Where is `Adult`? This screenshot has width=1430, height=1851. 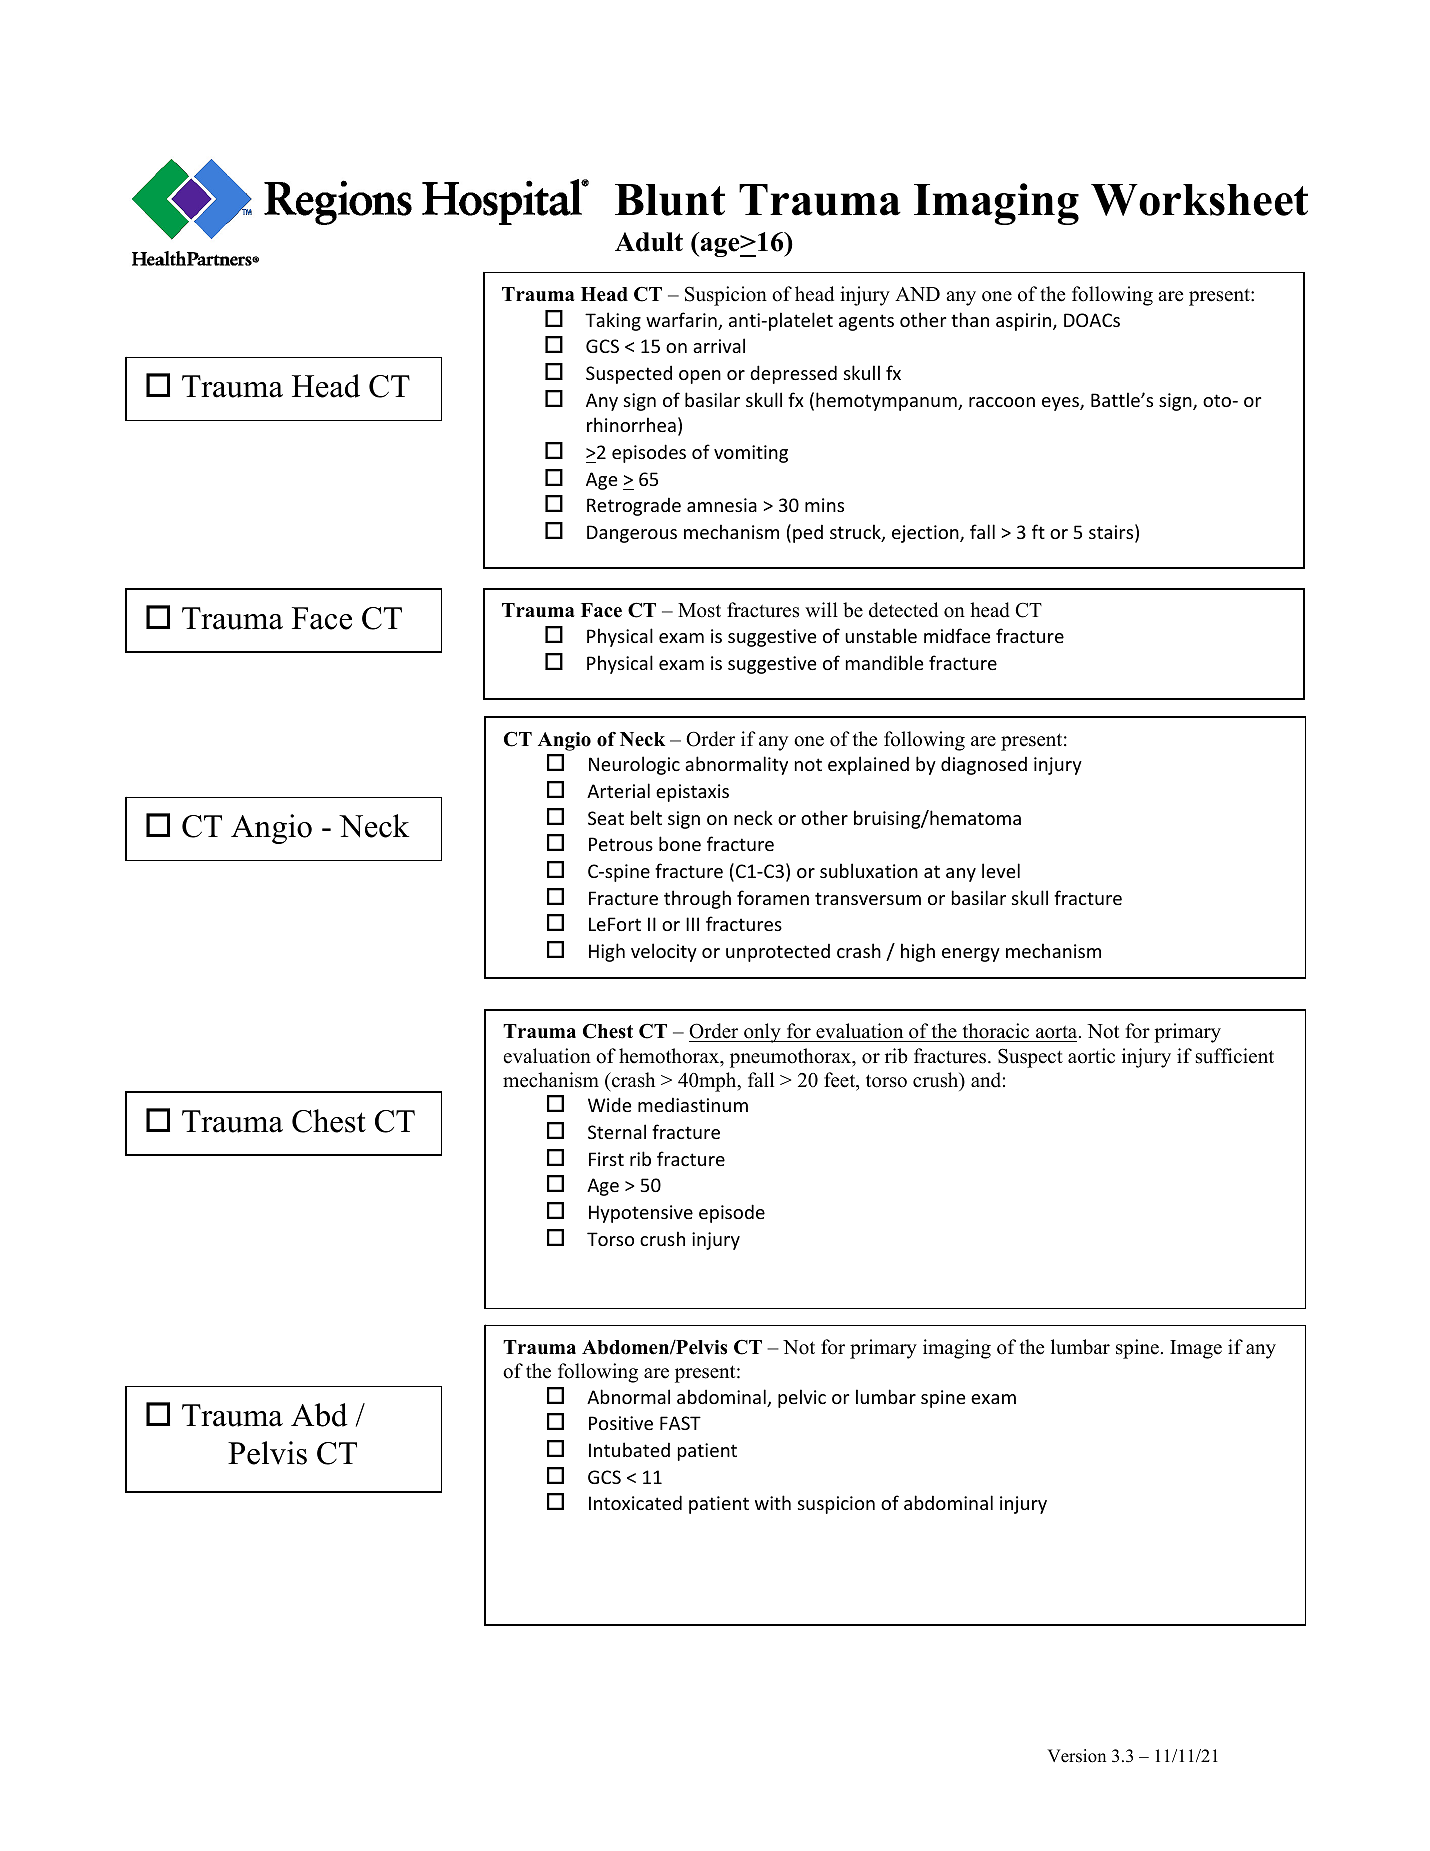
Adult is located at coordinates (649, 242).
